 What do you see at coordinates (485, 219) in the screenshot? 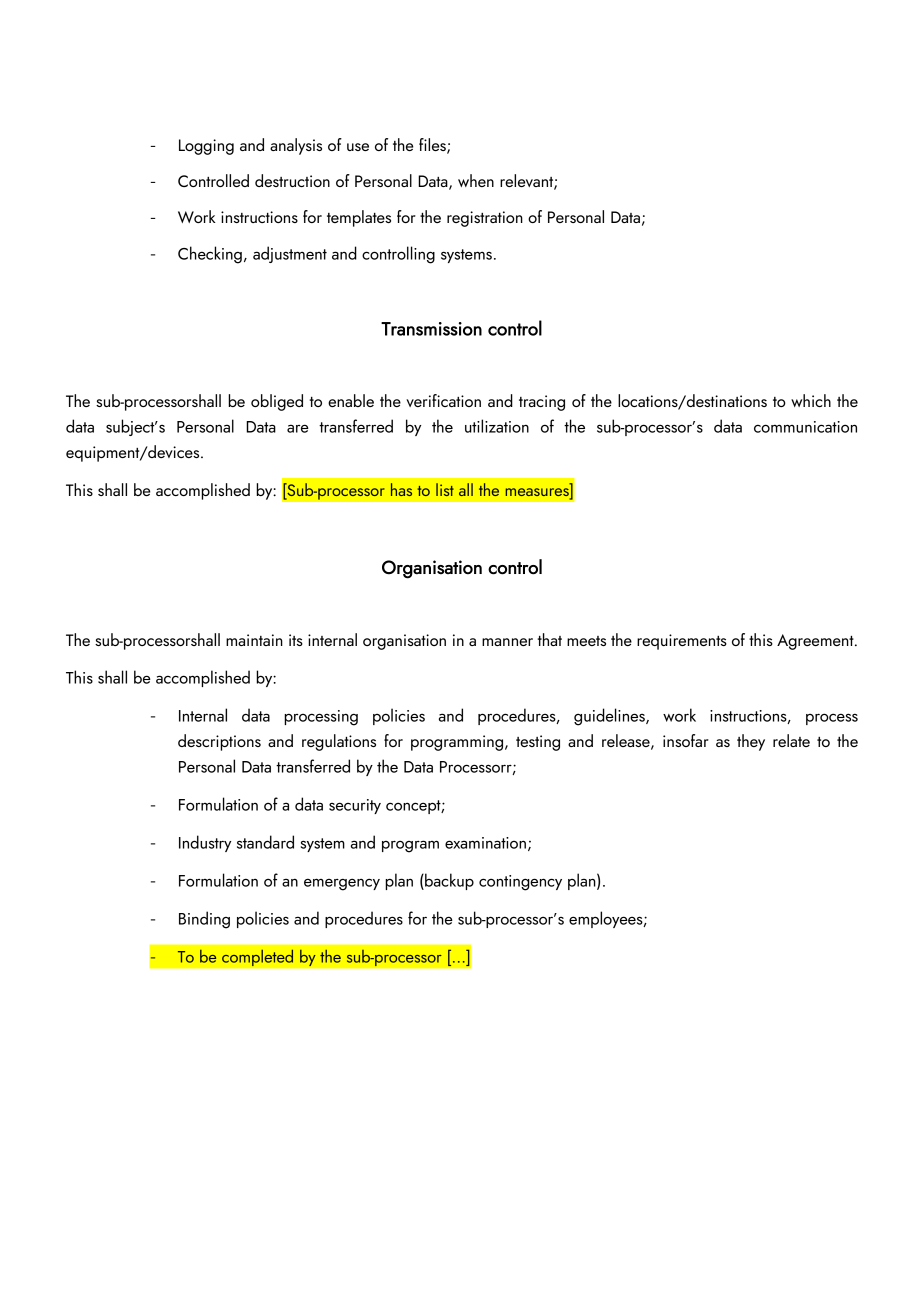
I see `registration` at bounding box center [485, 219].
